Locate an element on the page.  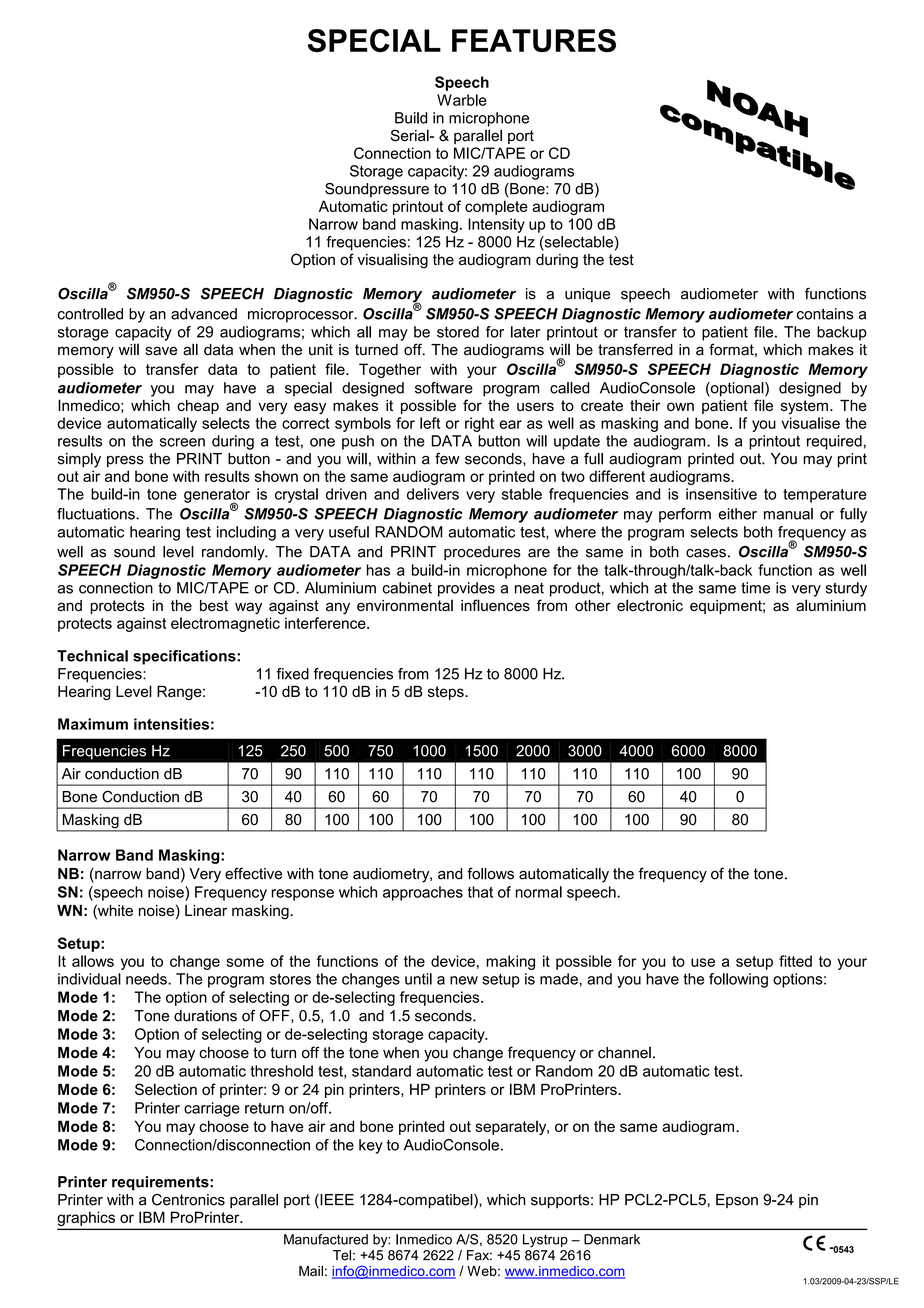
electromagnetic is located at coordinates (225, 624).
